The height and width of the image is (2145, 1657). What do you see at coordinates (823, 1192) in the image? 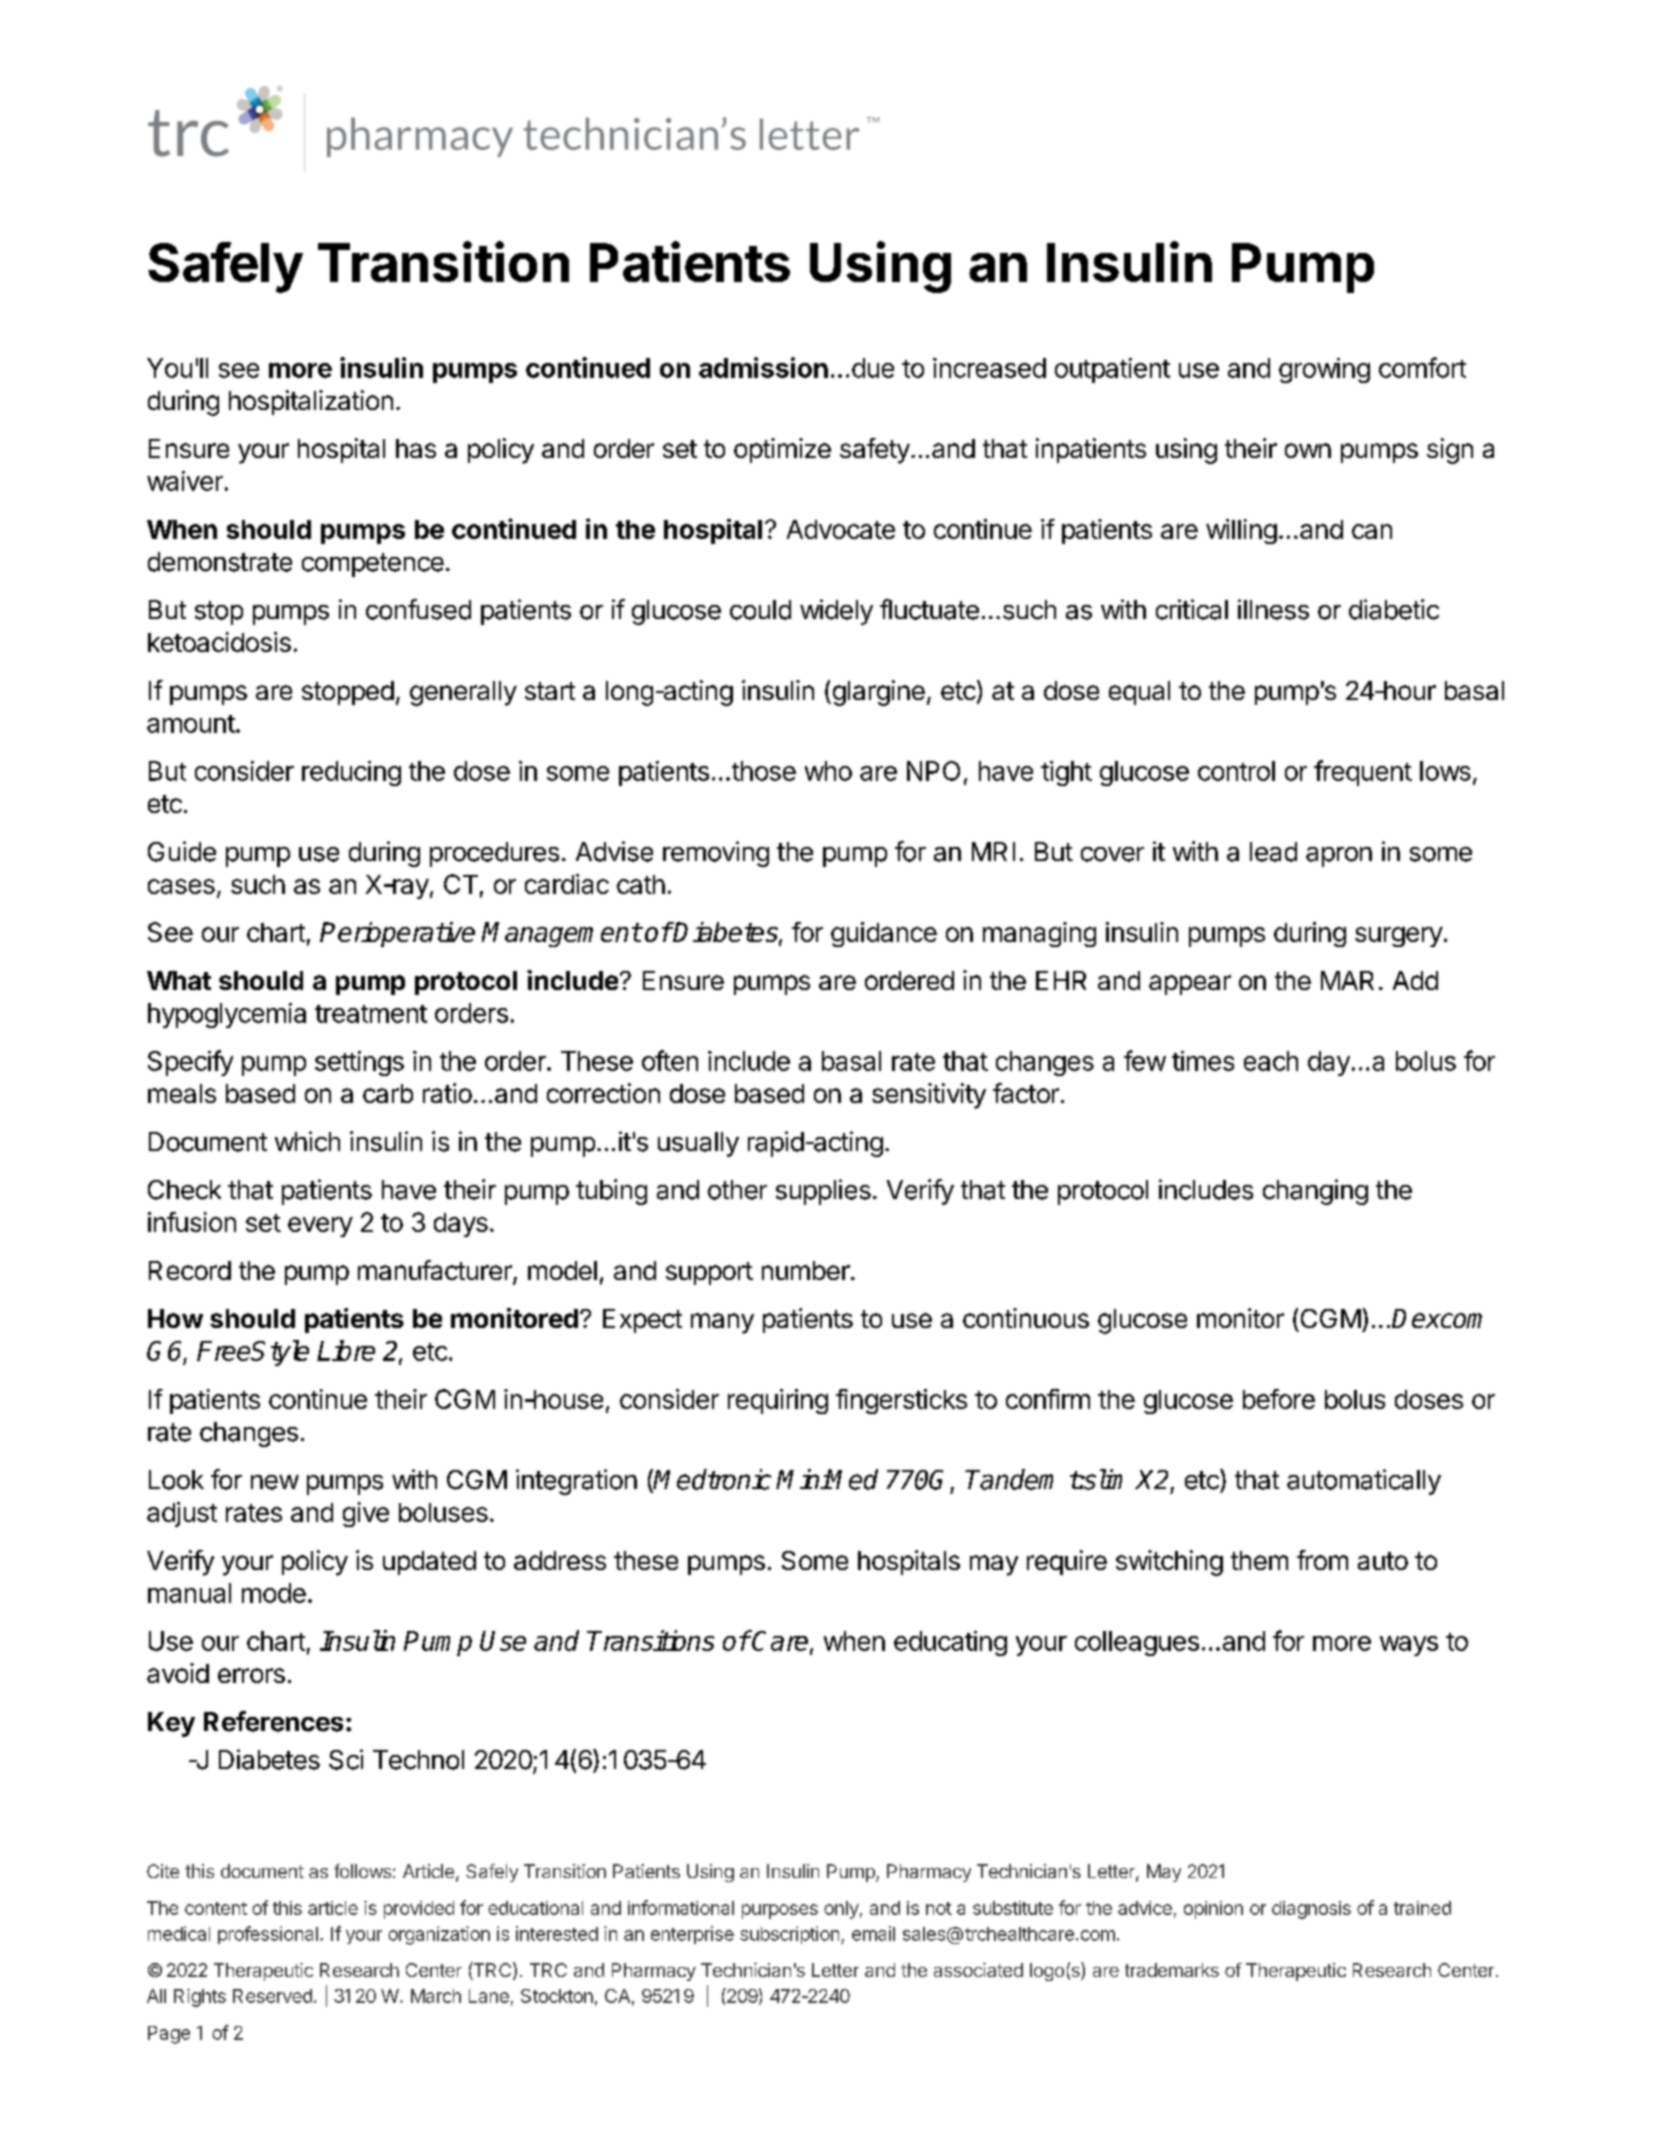
I see `supplies` at bounding box center [823, 1192].
